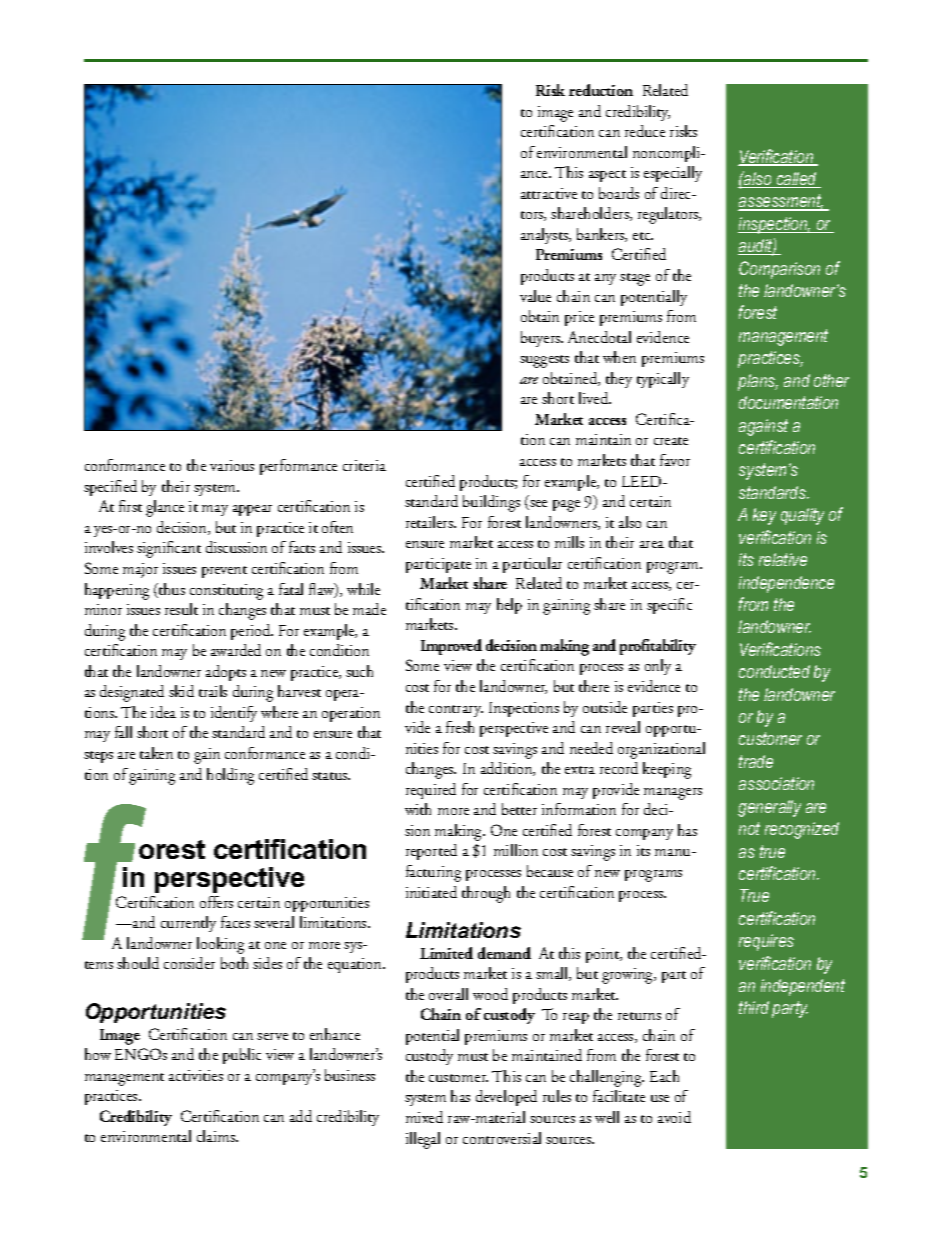 Image resolution: width=952 pixels, height=1233 pixels. What do you see at coordinates (181, 609) in the screenshot?
I see `result` at bounding box center [181, 609].
